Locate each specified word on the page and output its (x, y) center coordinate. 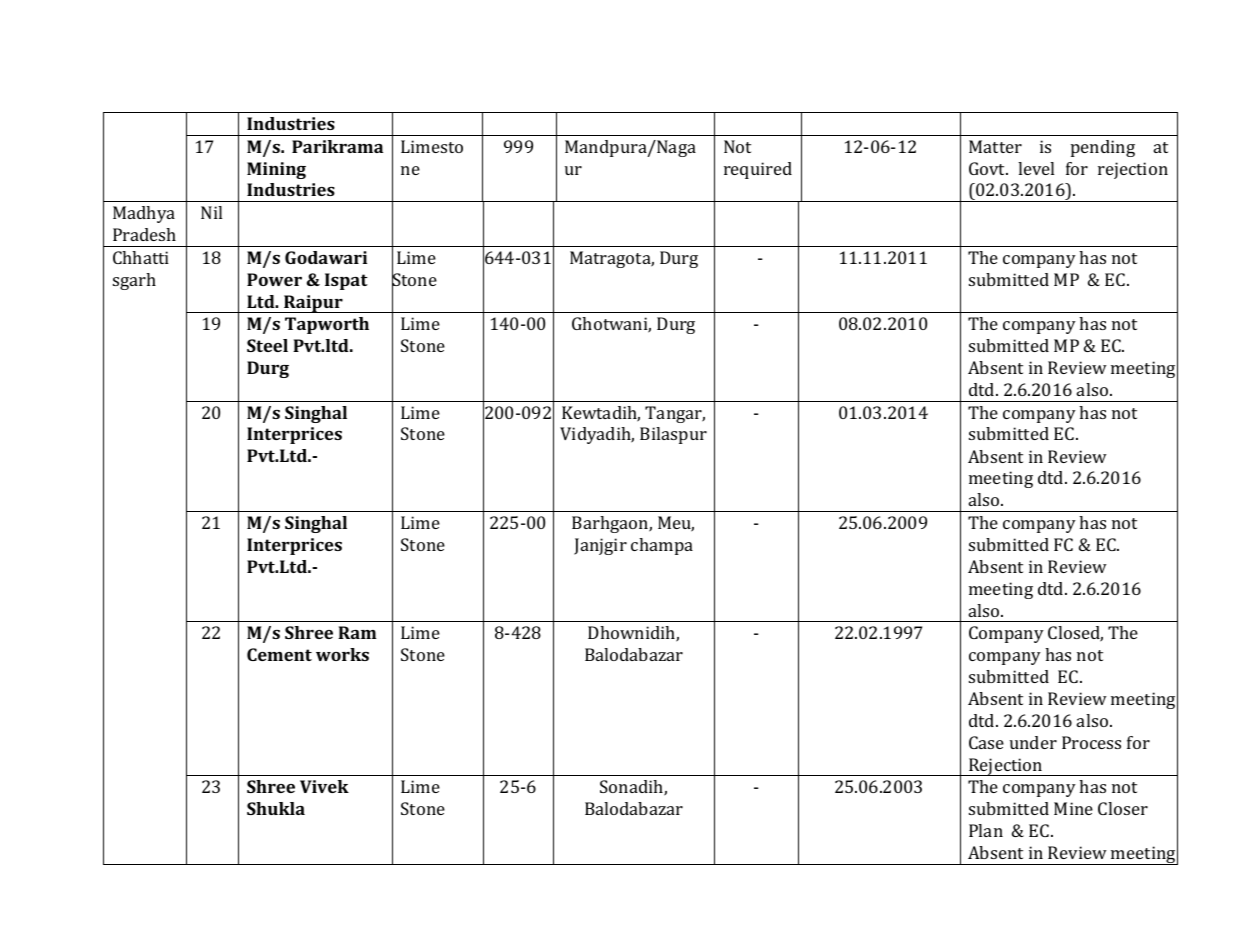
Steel (267, 345)
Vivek (324, 786)
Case (986, 742)
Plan (986, 830)
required (758, 170)
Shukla (276, 808)
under (1033, 742)
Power (274, 279)
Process (1091, 742)
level (1036, 168)
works (342, 654)
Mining (276, 170)
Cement (279, 654)
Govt (988, 168)
